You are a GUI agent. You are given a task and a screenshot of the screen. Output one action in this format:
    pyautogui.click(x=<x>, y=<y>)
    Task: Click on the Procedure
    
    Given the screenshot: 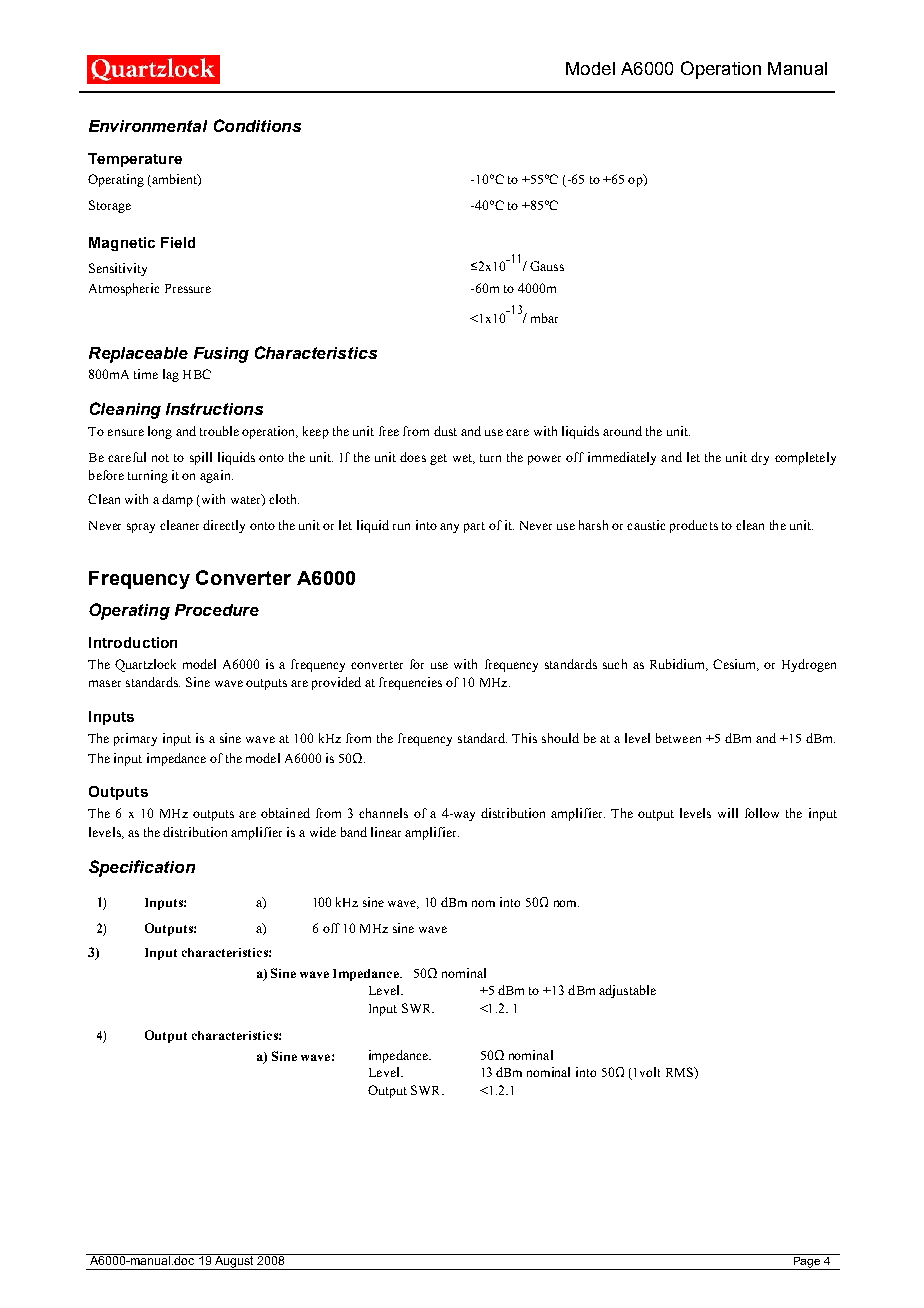 What is the action you would take?
    pyautogui.click(x=217, y=610)
